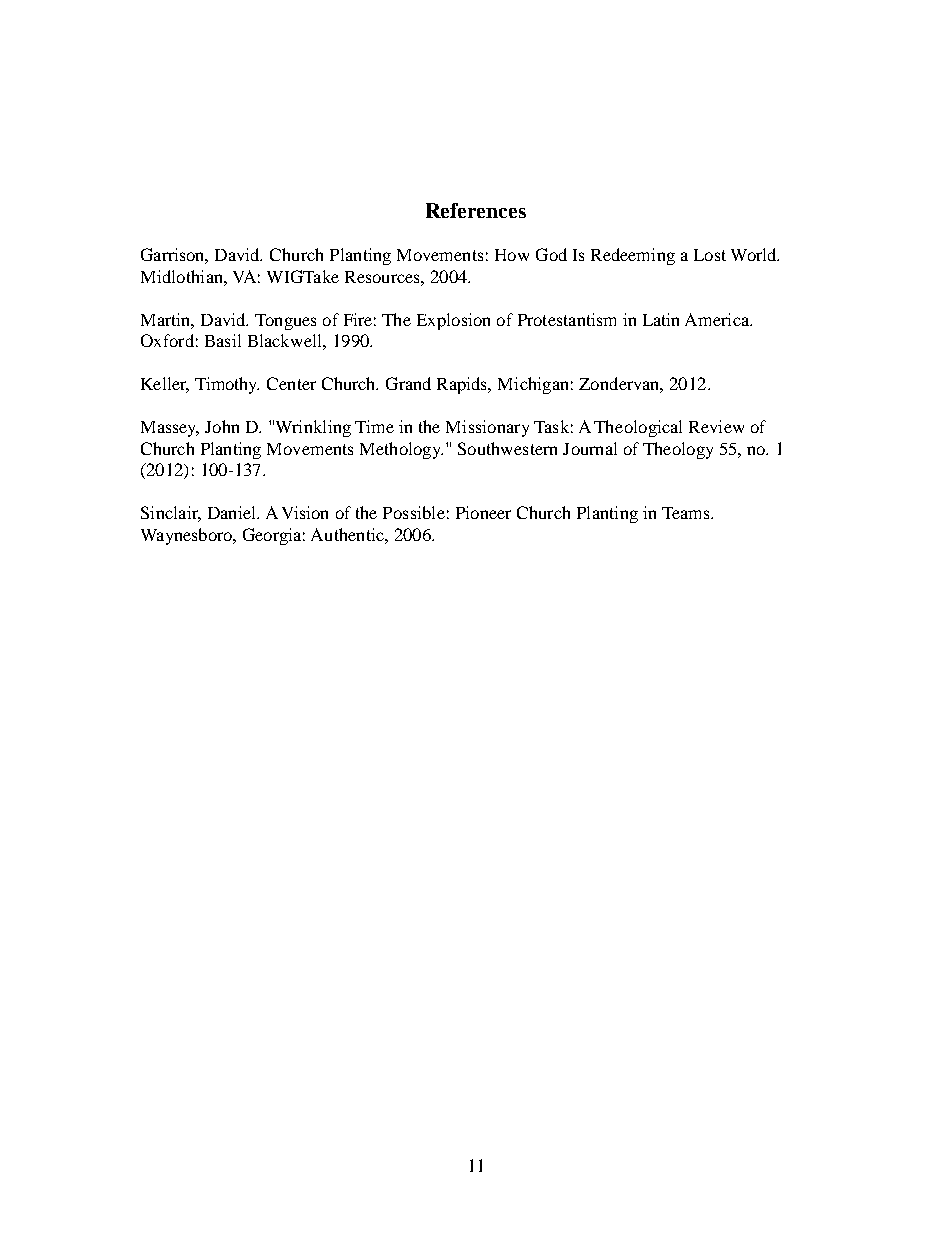  I want to click on Midlothian, so click(183, 276).
